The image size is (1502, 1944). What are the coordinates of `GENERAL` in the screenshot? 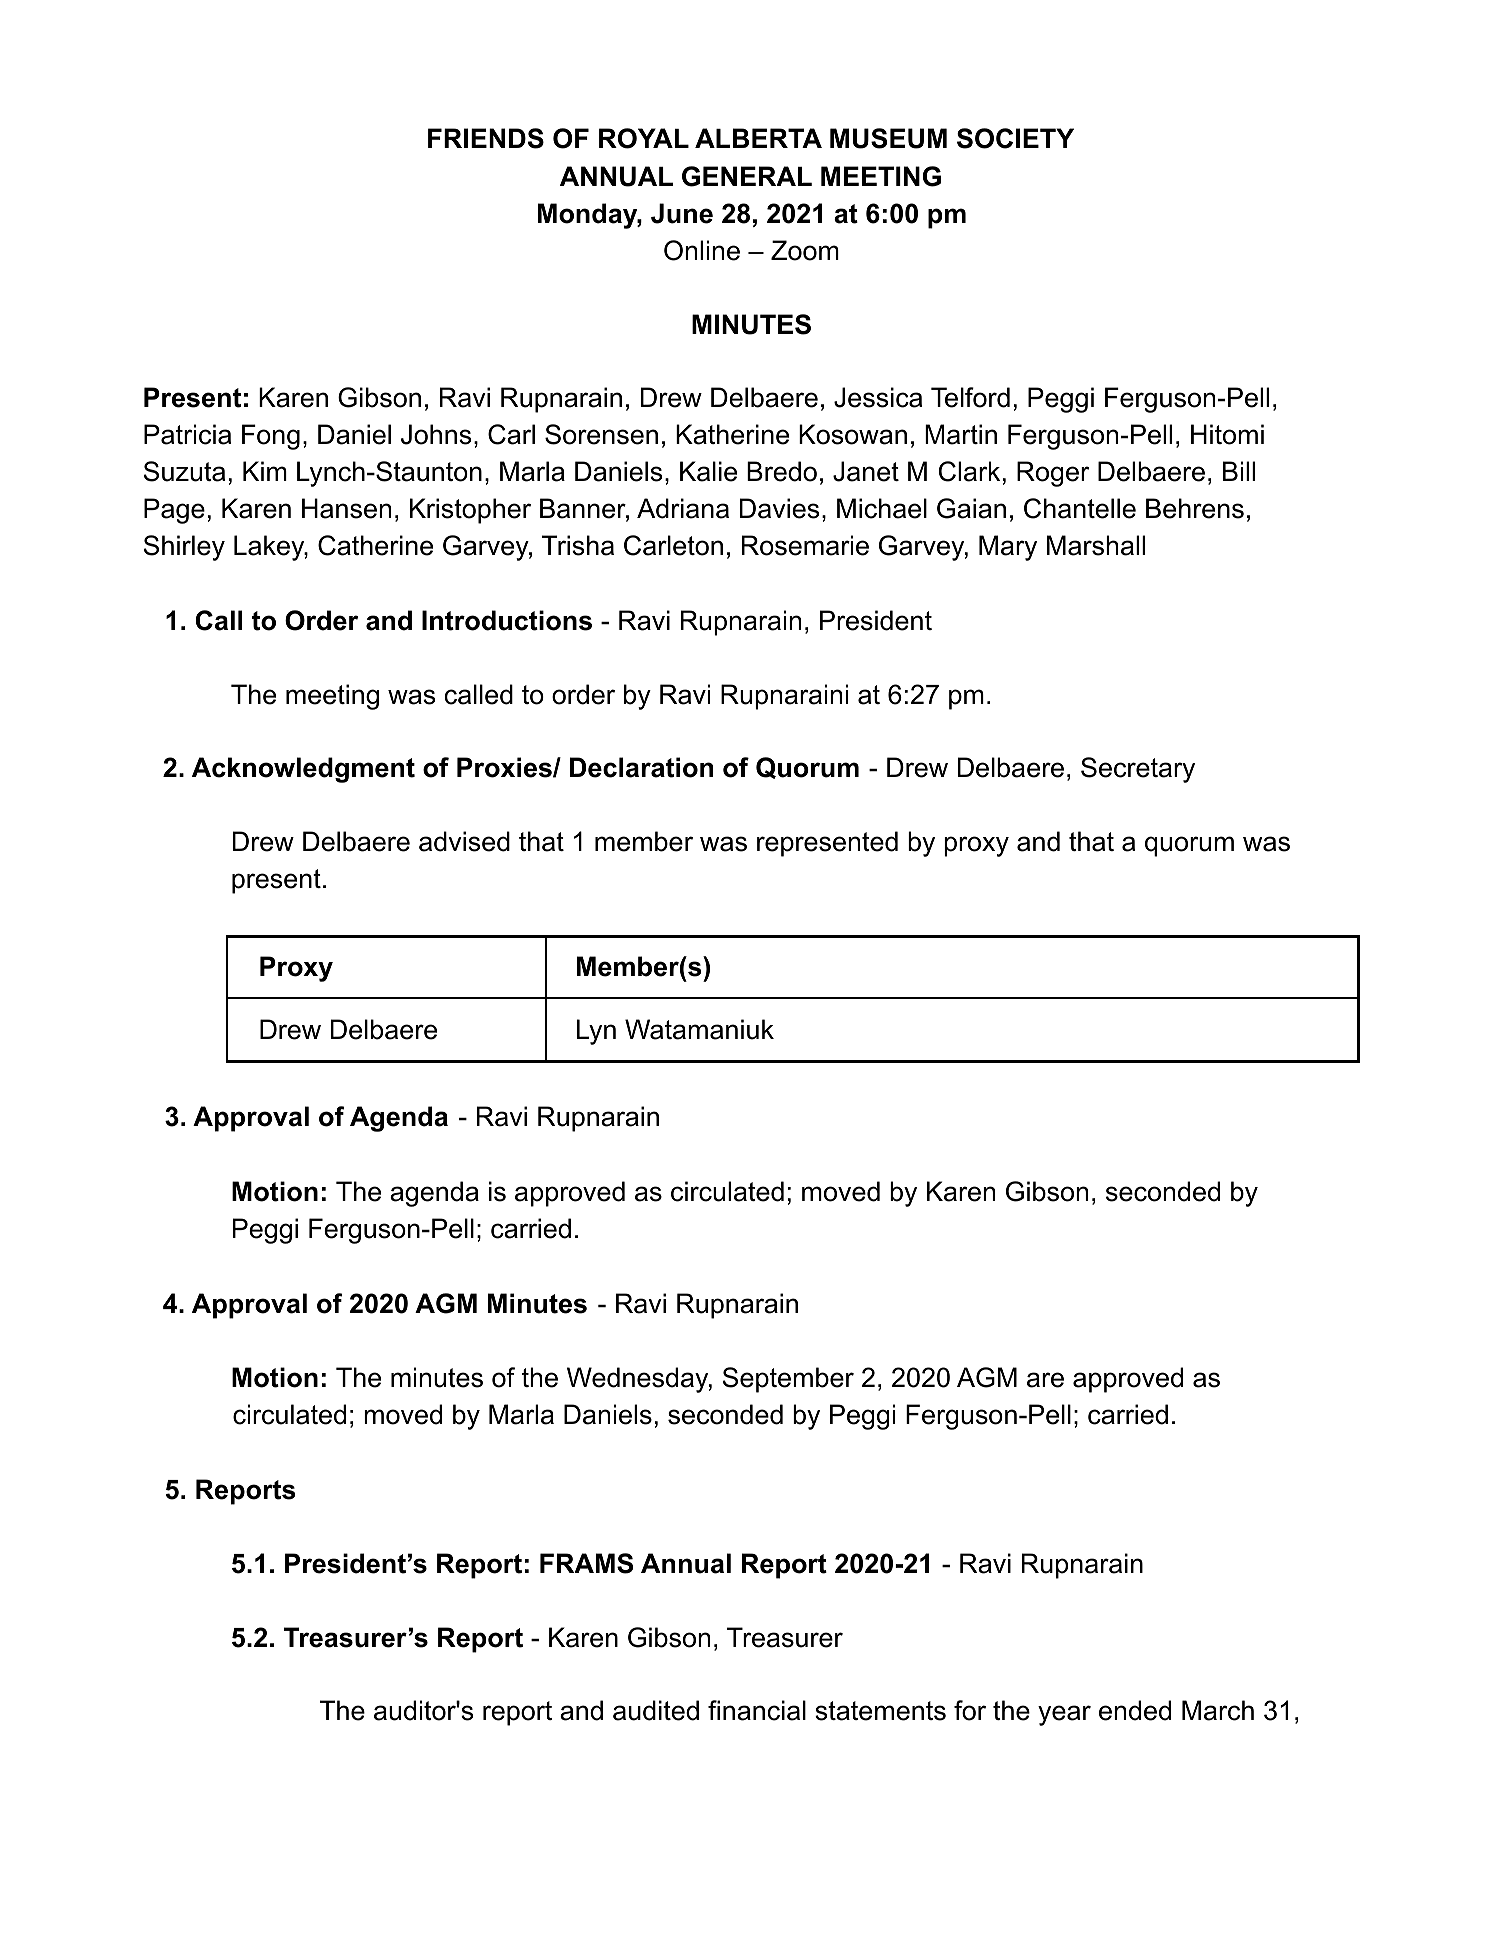 It's located at (747, 176).
